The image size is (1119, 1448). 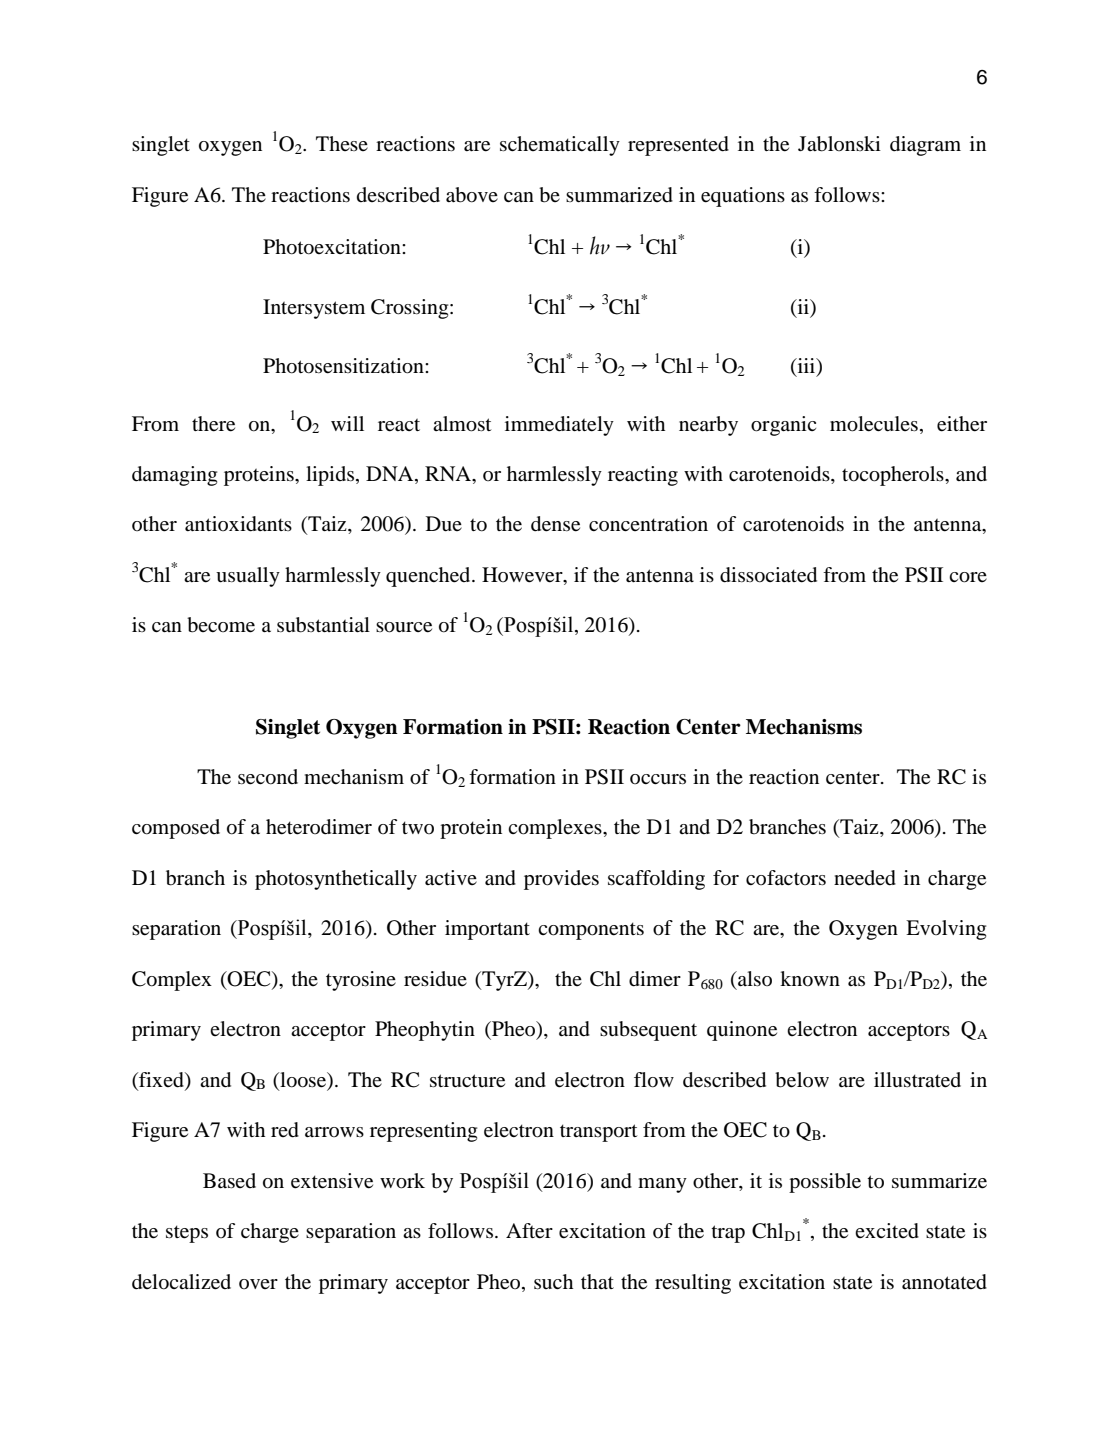 I want to click on over, so click(x=258, y=1284).
